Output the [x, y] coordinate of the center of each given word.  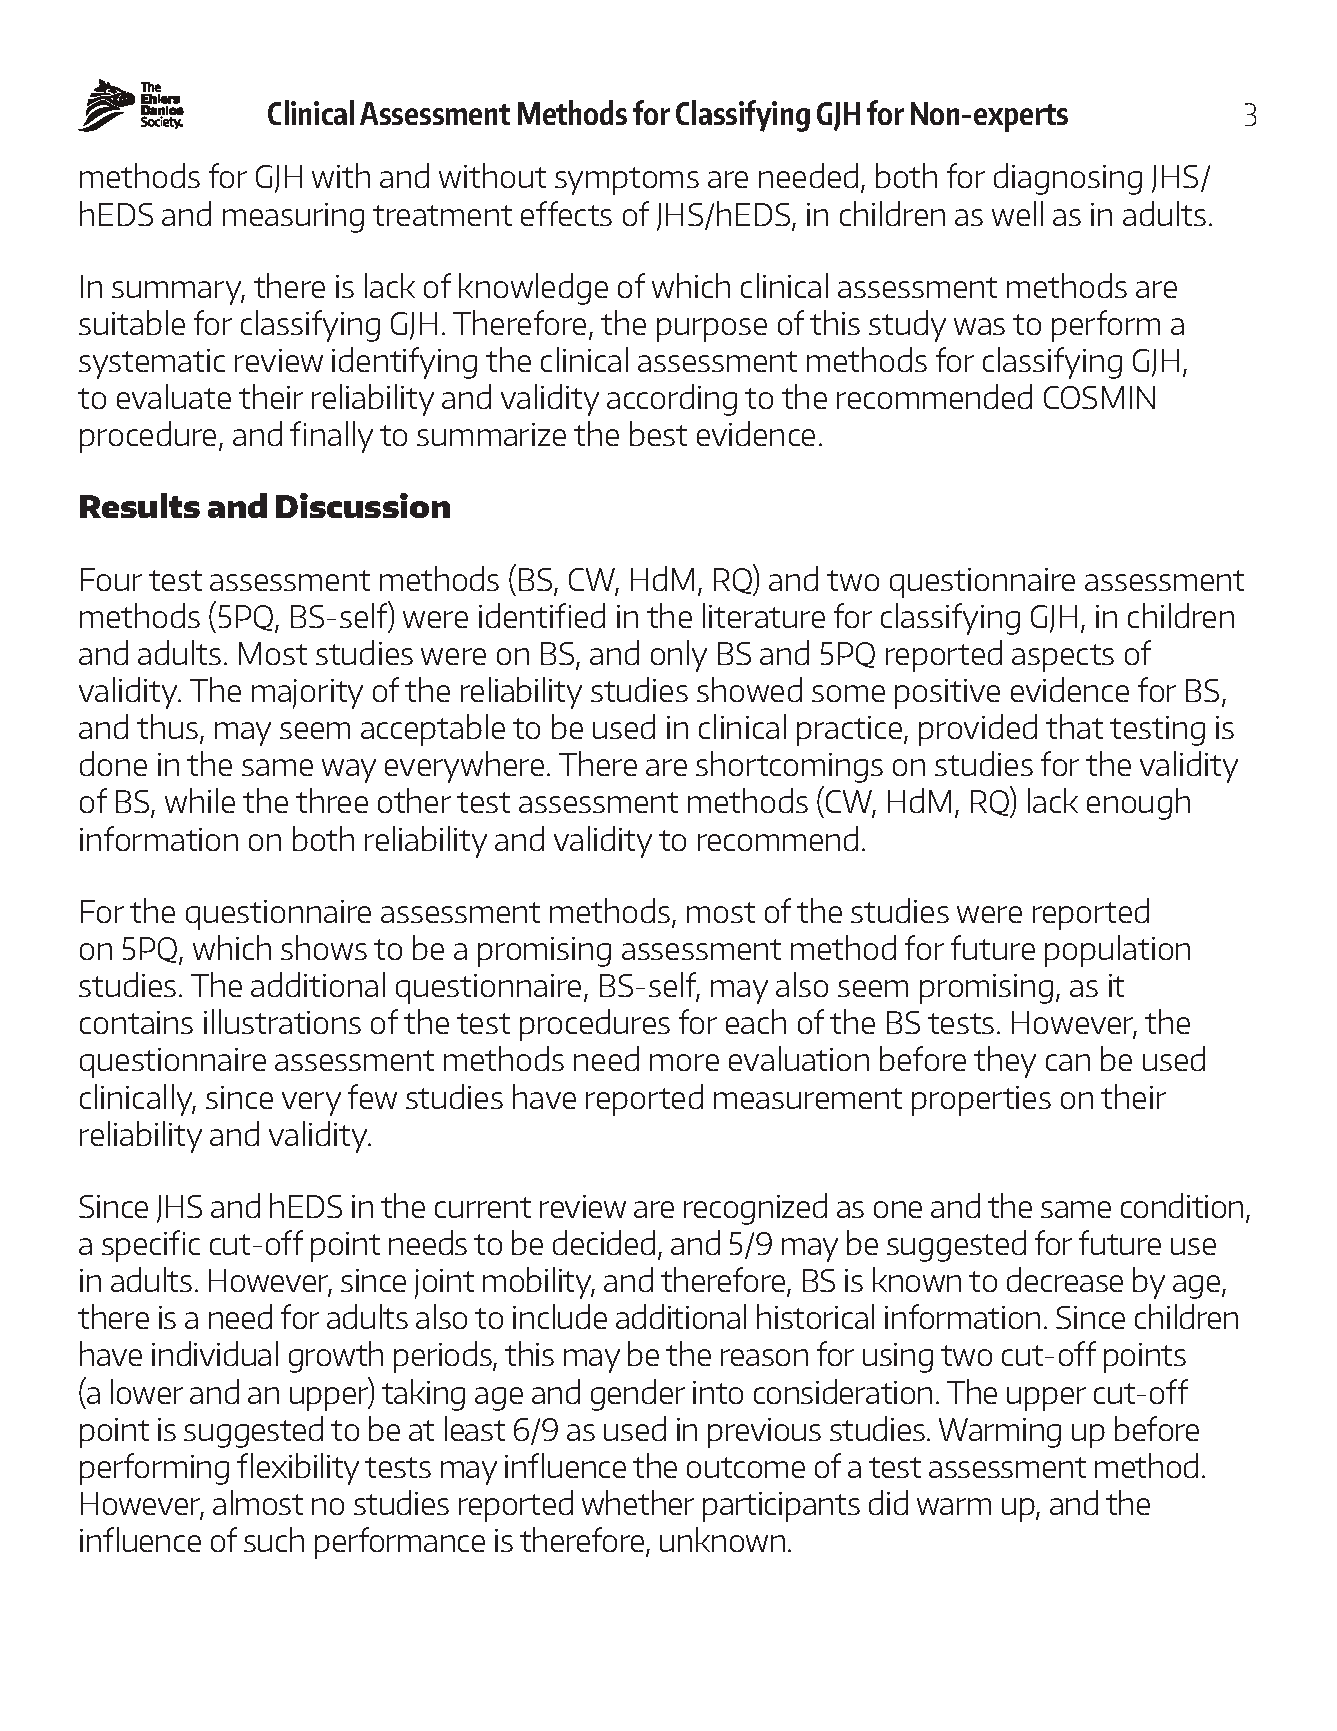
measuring [293, 218]
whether [638, 1502]
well [1017, 213]
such [274, 1539]
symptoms [627, 181]
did [888, 1502]
